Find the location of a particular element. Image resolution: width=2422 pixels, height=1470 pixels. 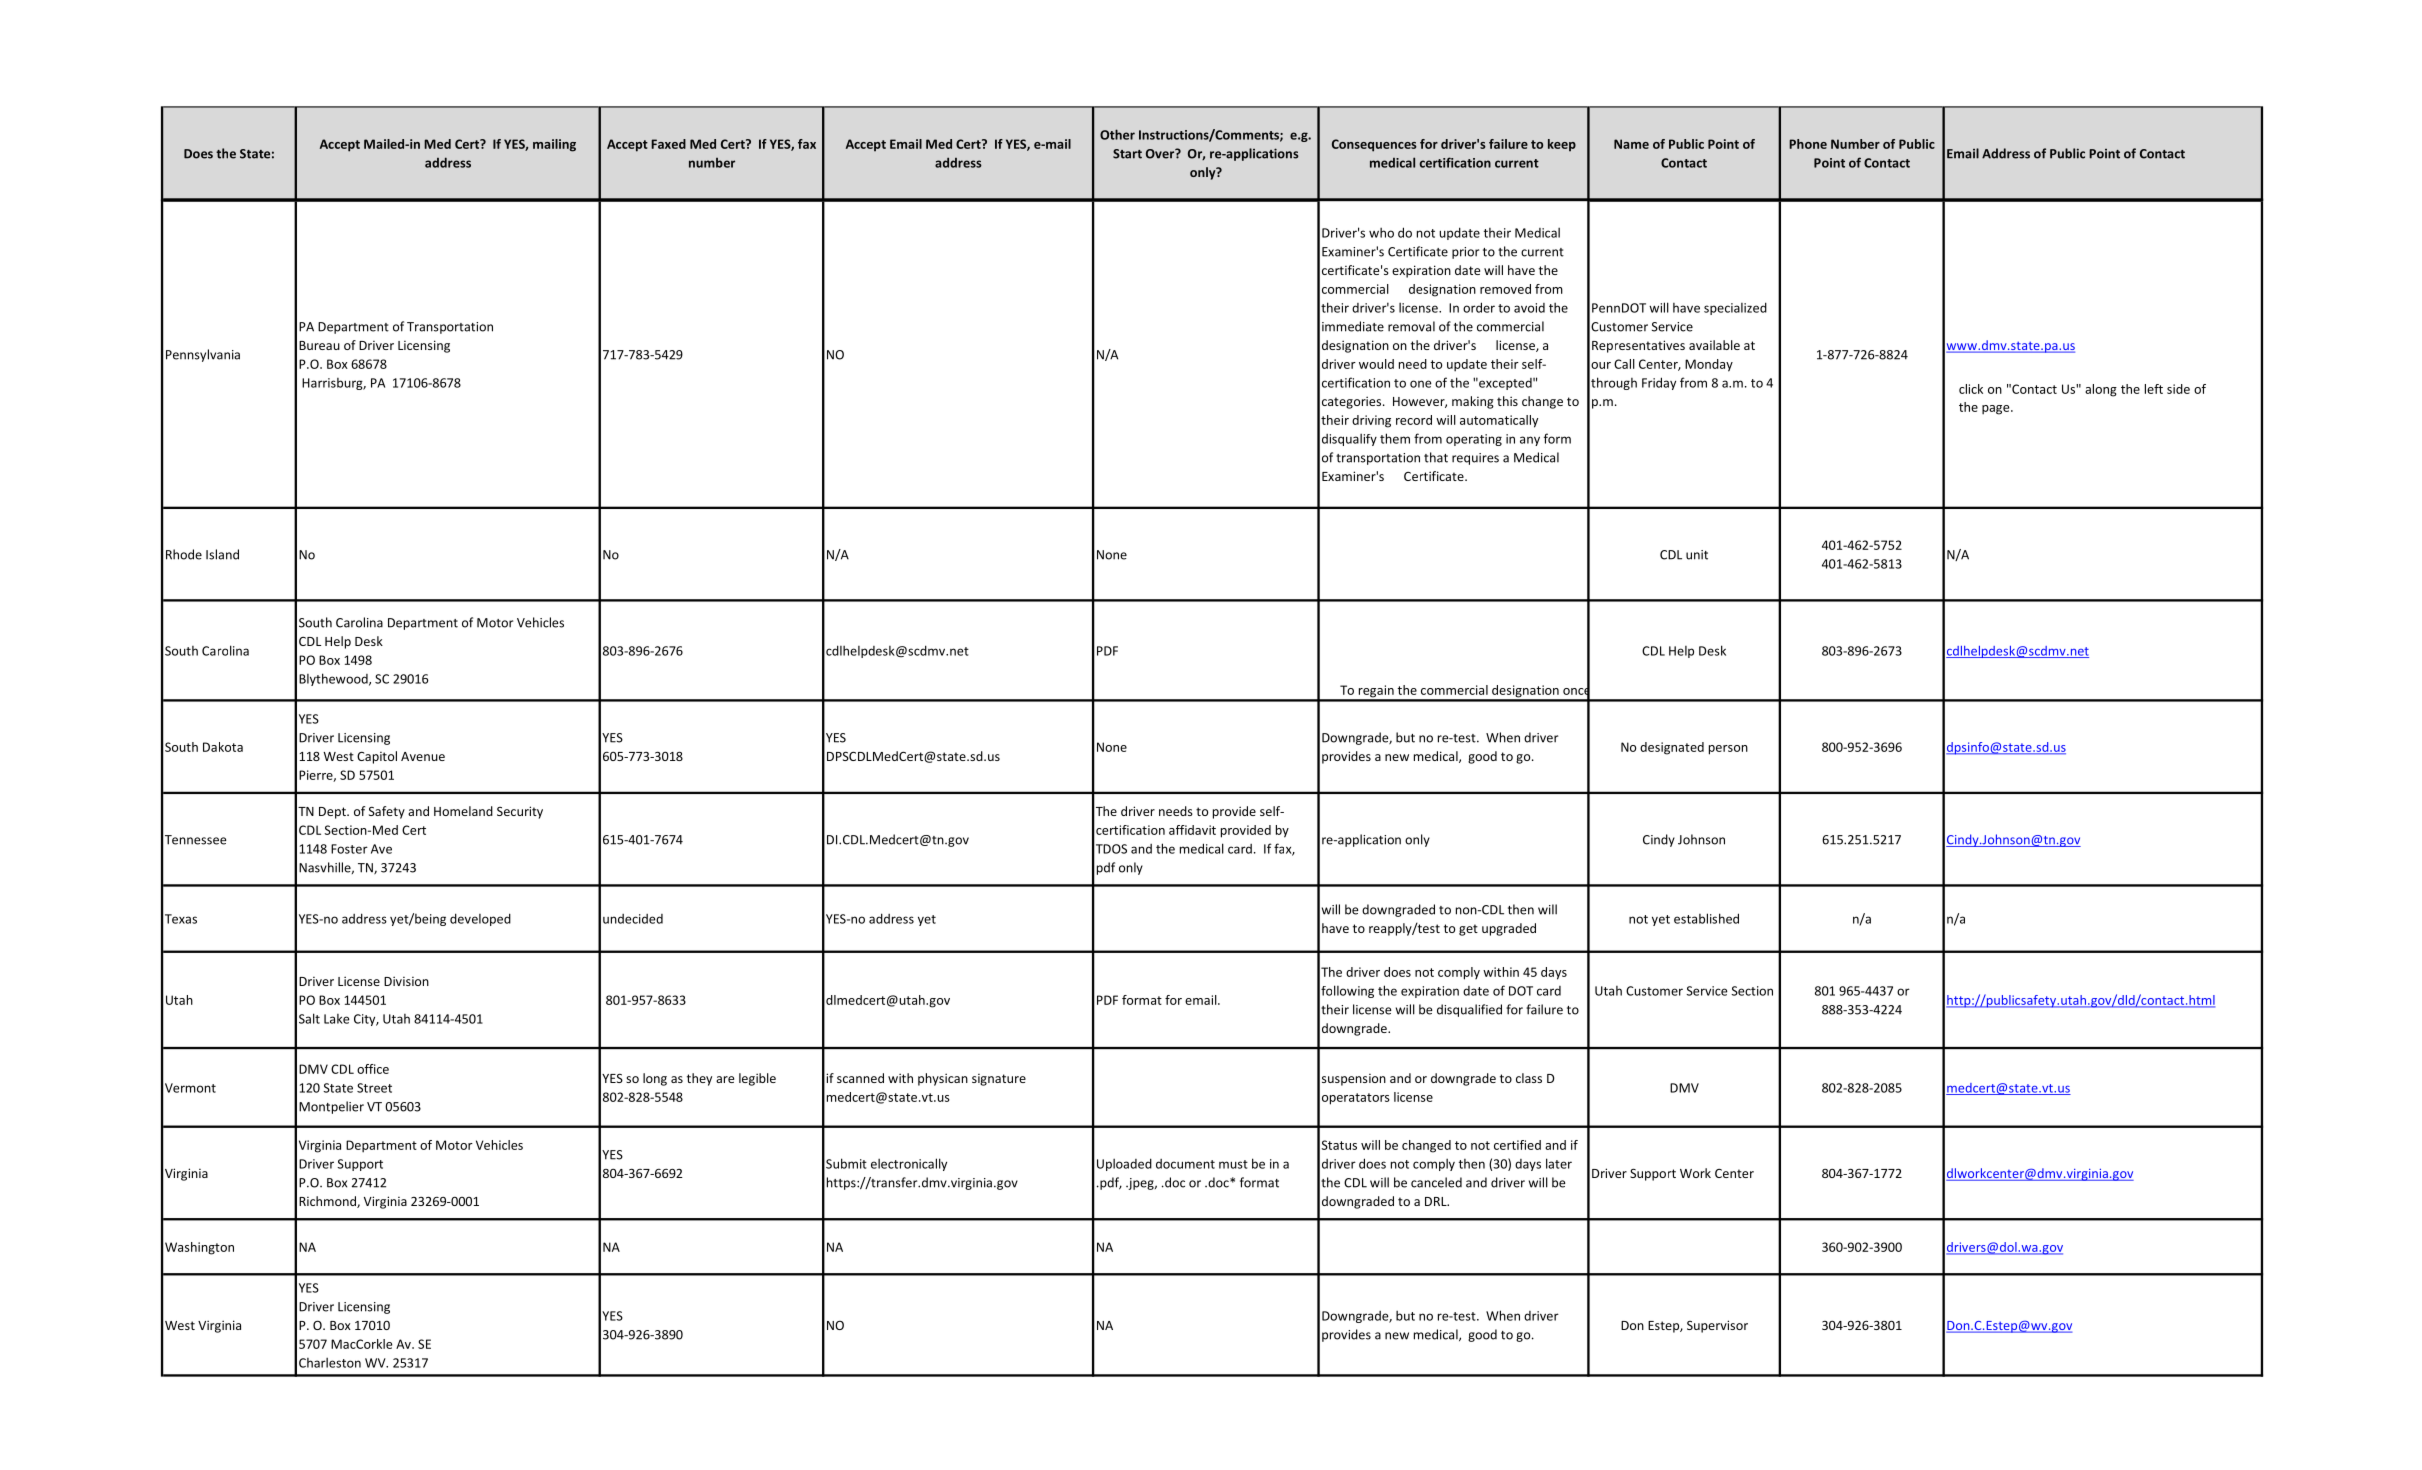

unit is located at coordinates (1697, 555).
